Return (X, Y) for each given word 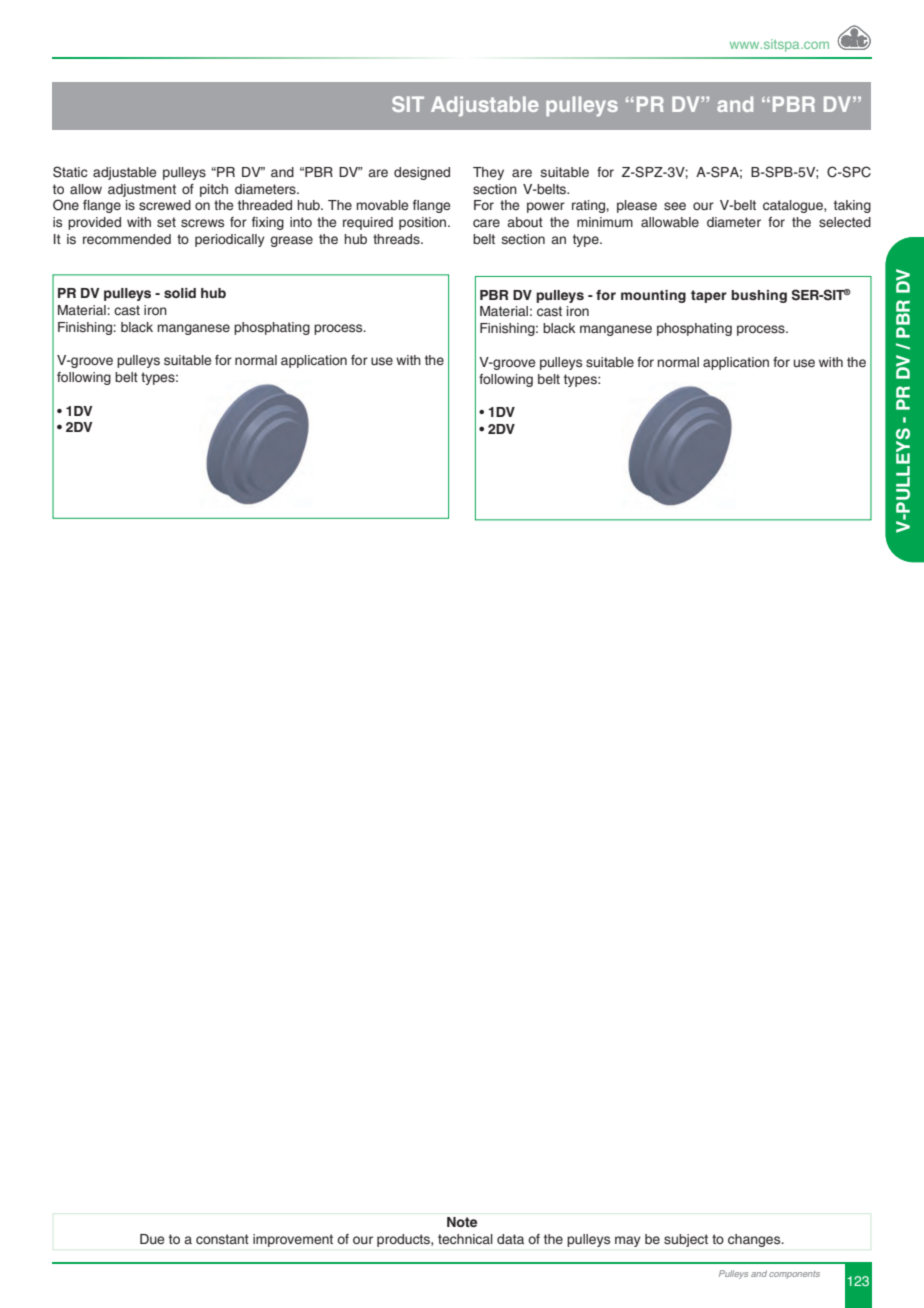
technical (465, 1239)
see (675, 206)
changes (755, 1240)
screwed (165, 205)
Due (152, 1239)
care (486, 223)
